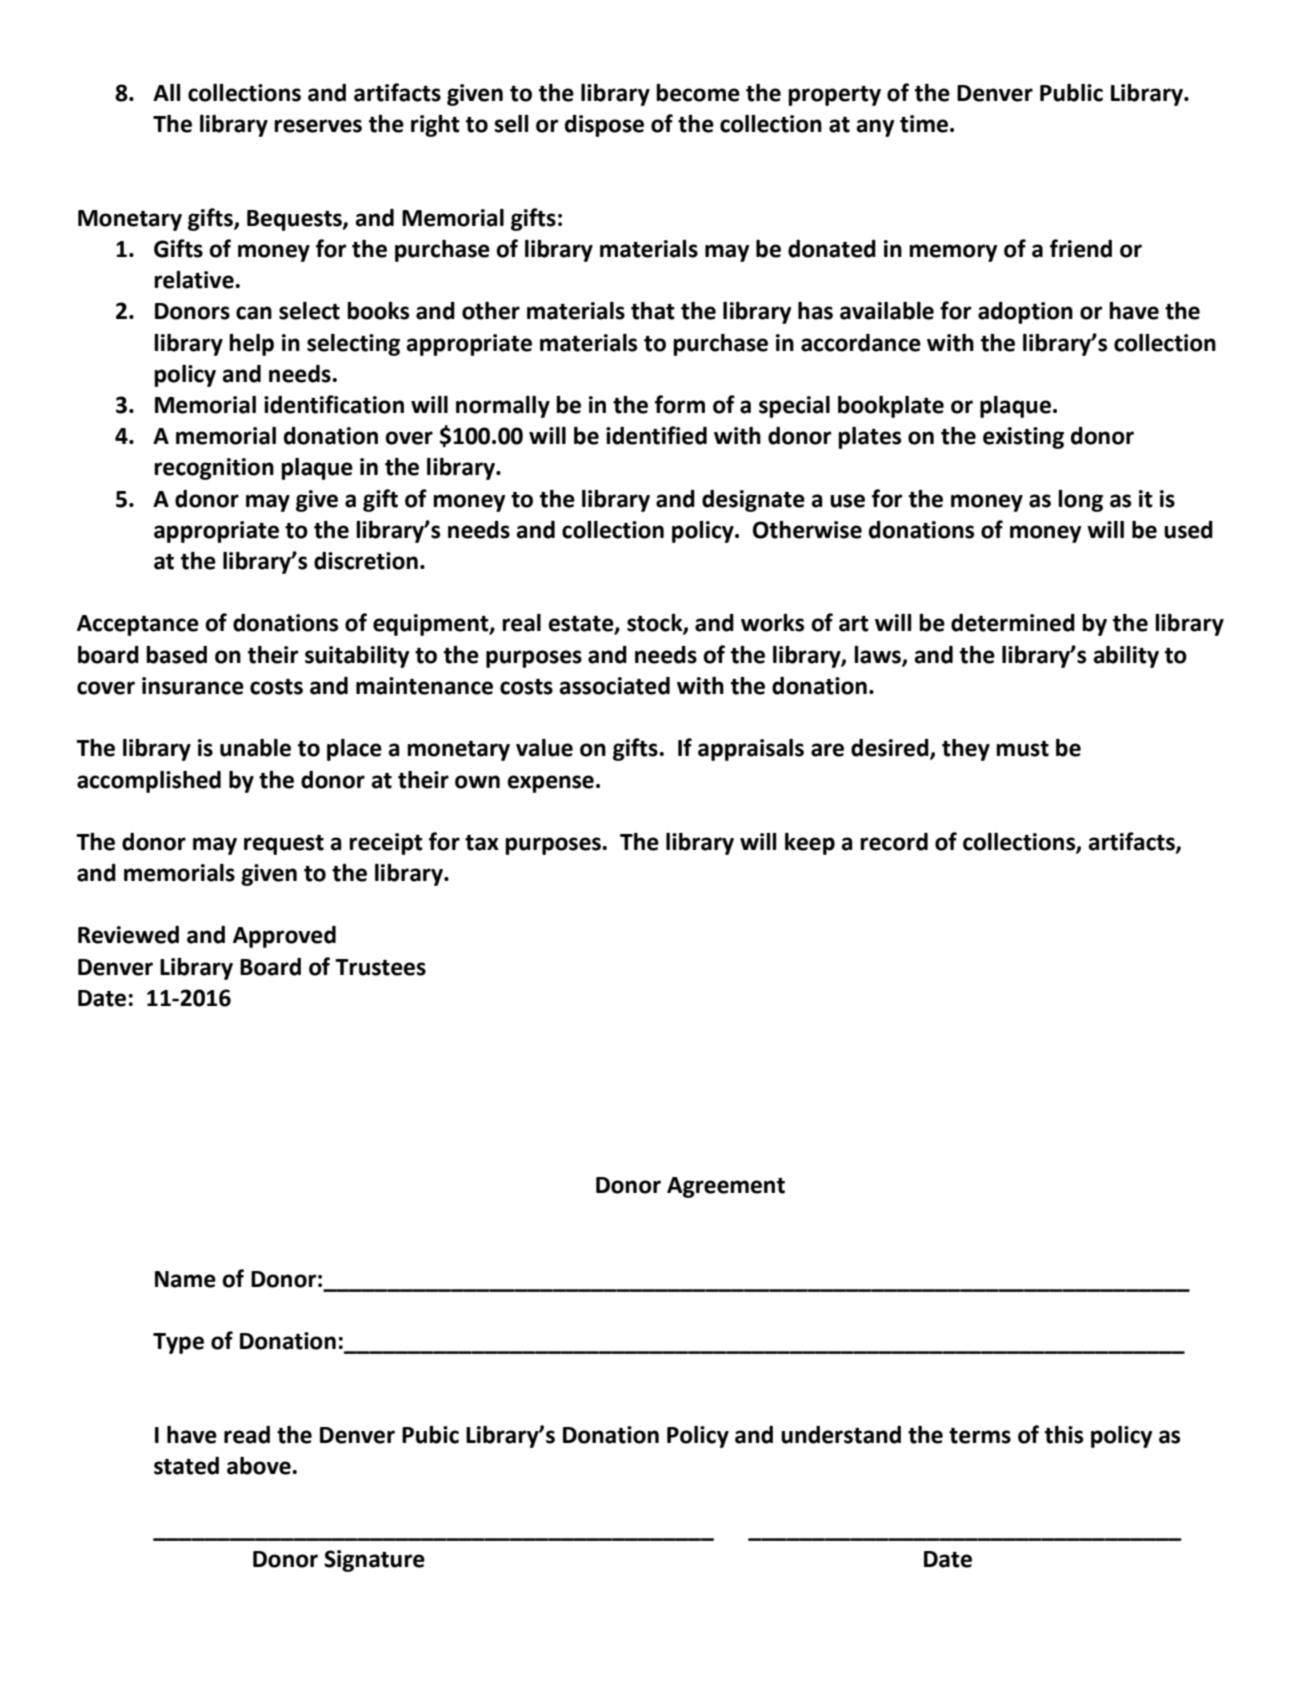  I want to click on identified, so click(656, 435).
